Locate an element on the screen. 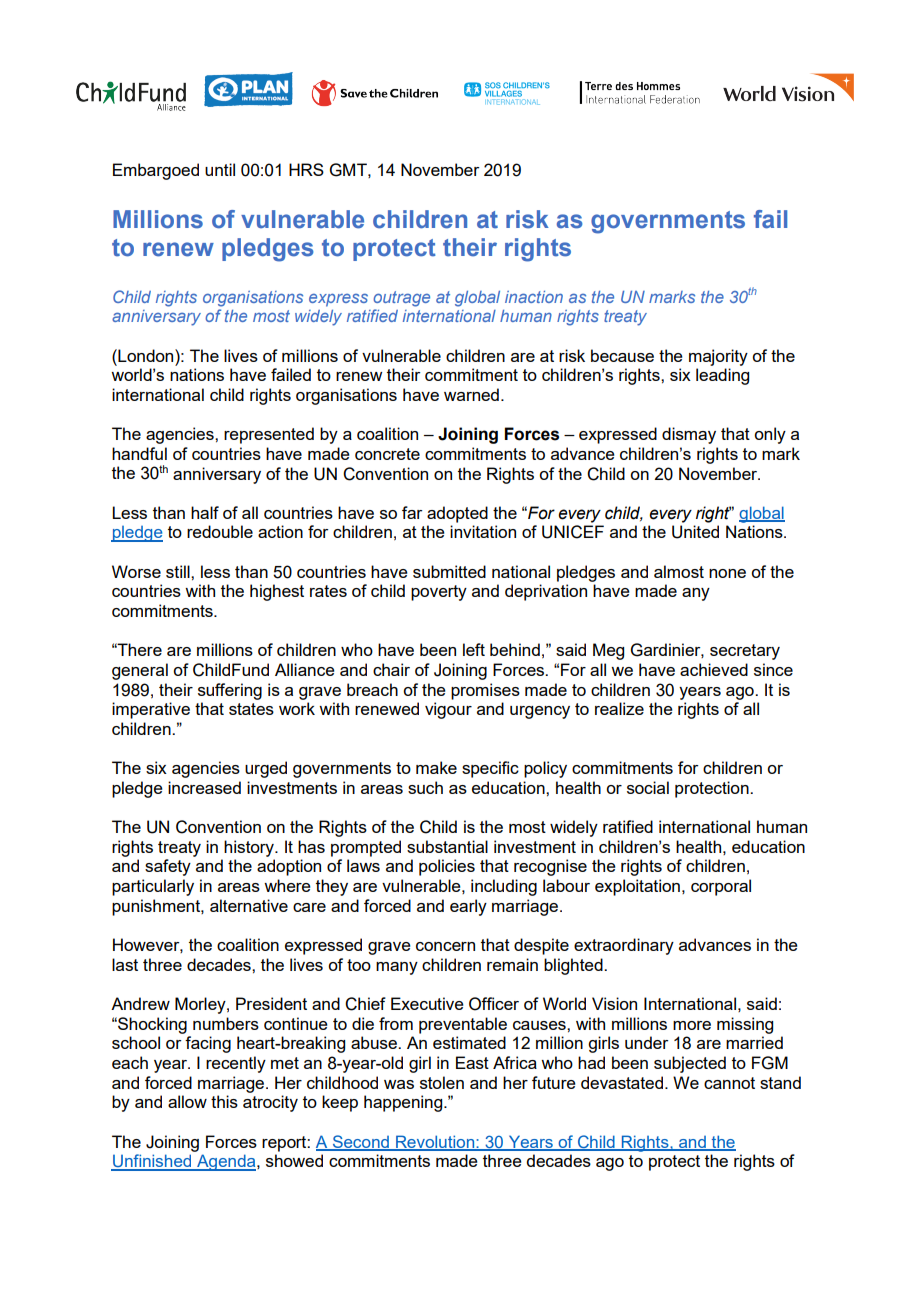  social is located at coordinates (648, 787).
